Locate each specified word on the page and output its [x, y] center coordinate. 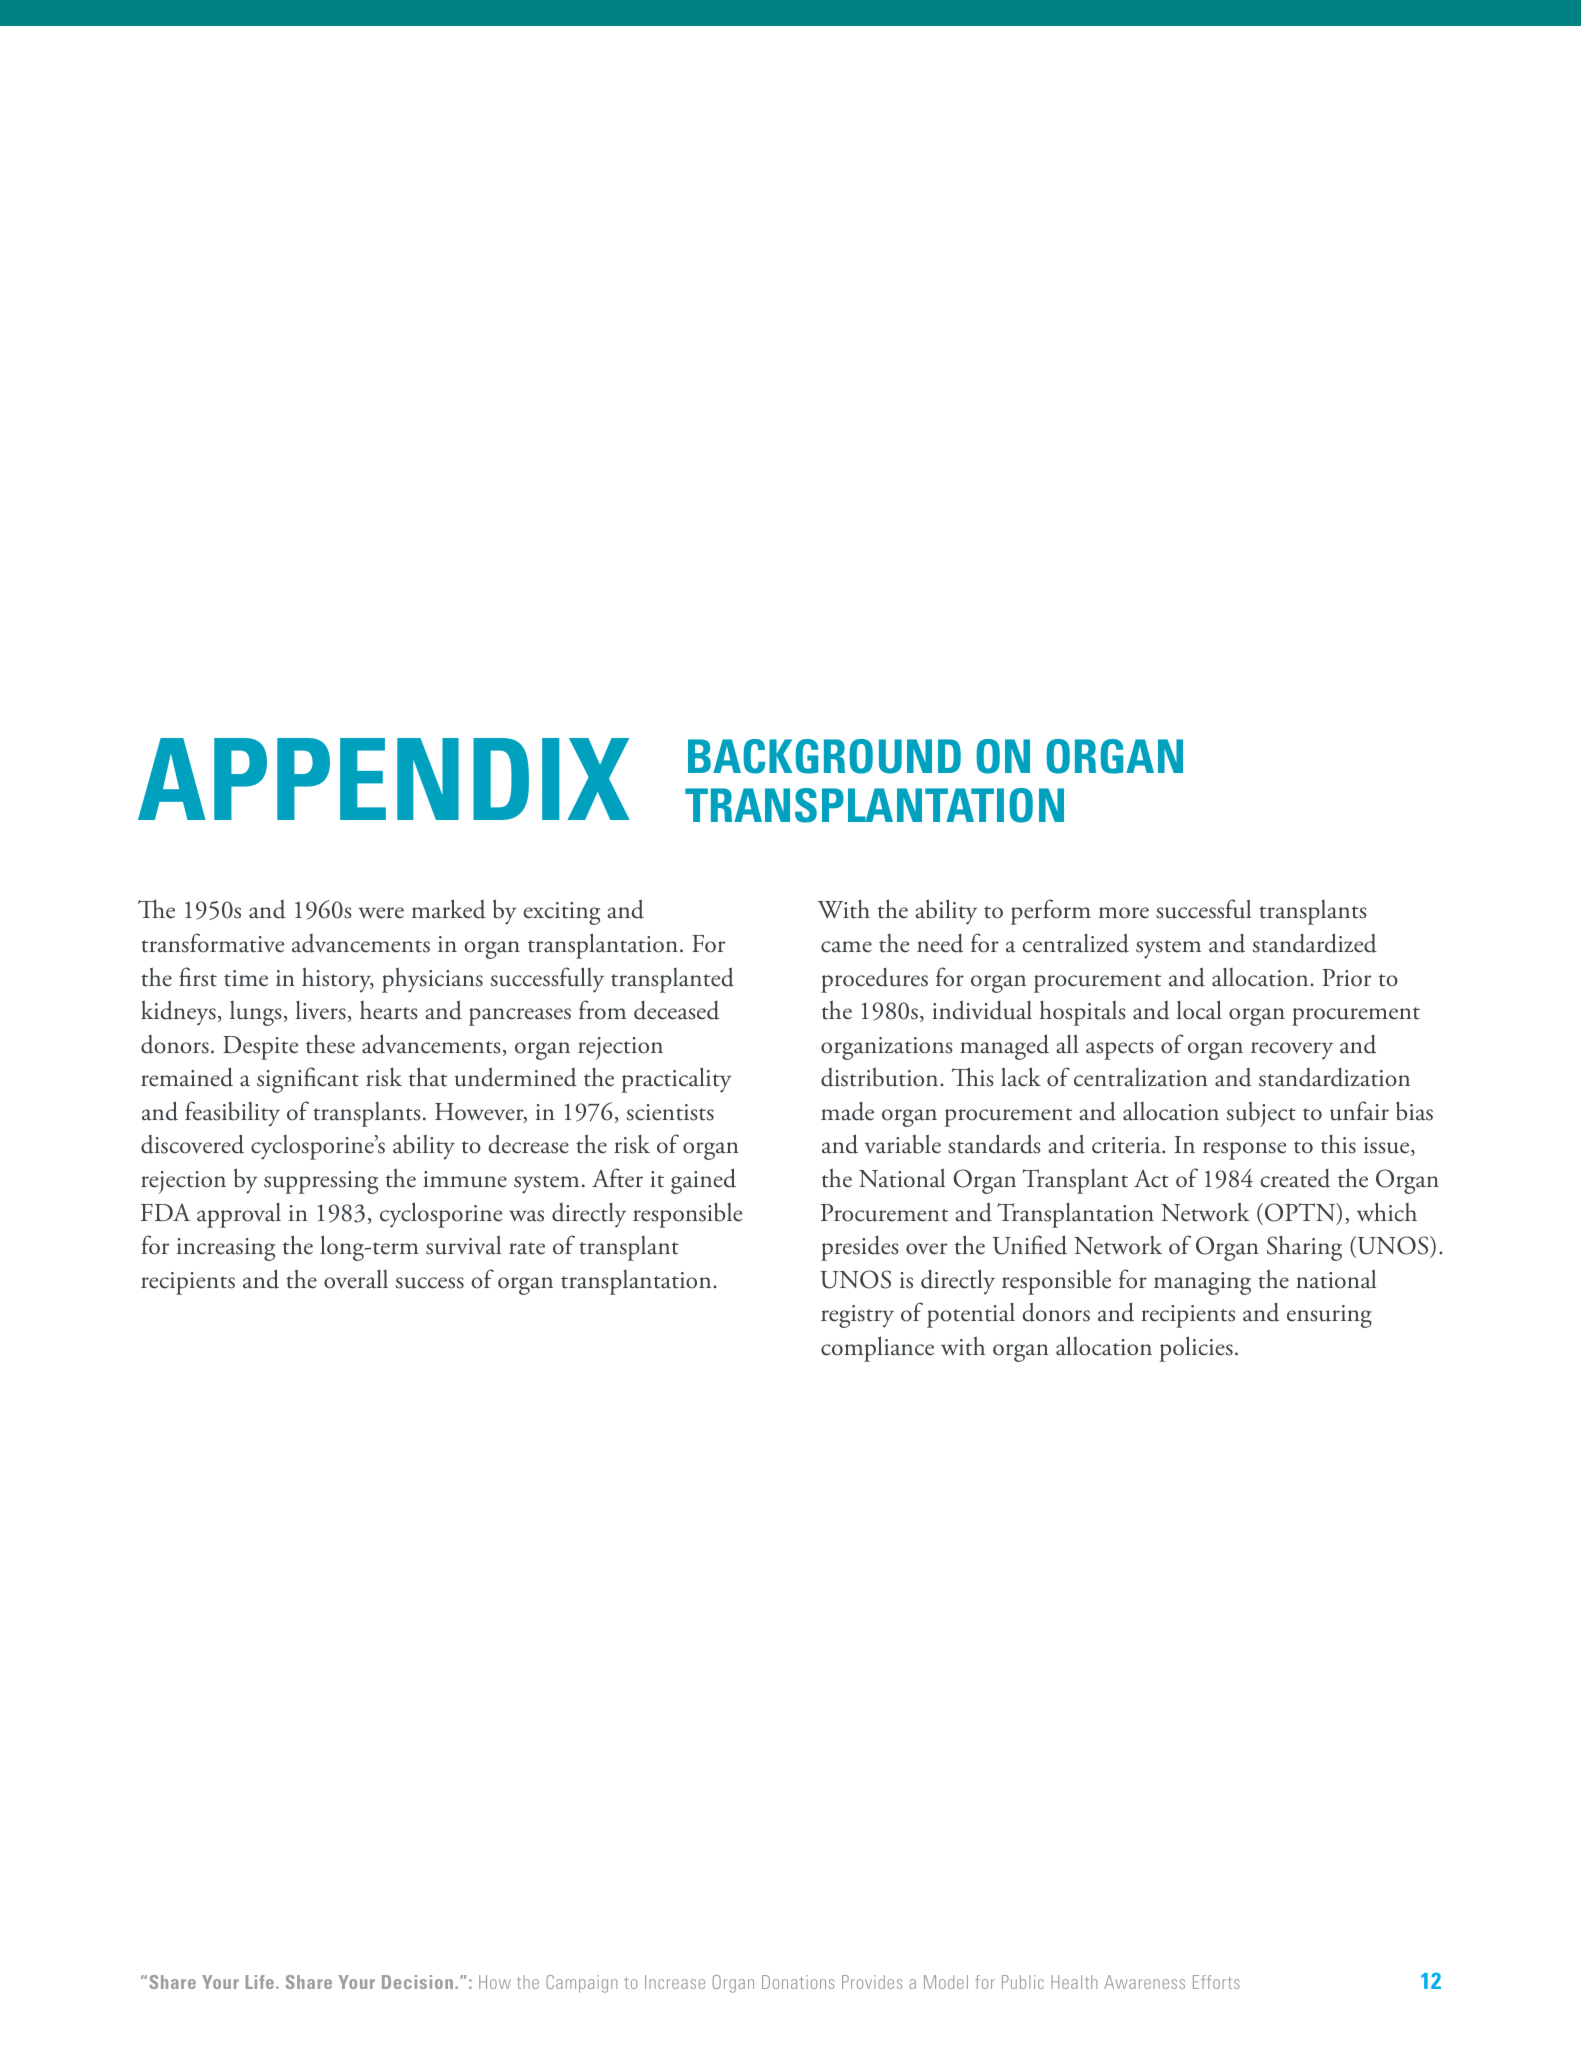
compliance [877, 1349]
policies [1196, 1349]
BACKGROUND [824, 756]
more [1124, 913]
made [847, 1111]
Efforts [1216, 1982]
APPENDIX [384, 779]
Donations [798, 1982]
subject [1261, 1114]
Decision [417, 1982]
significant [308, 1080]
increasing [226, 1249]
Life [261, 1982]
